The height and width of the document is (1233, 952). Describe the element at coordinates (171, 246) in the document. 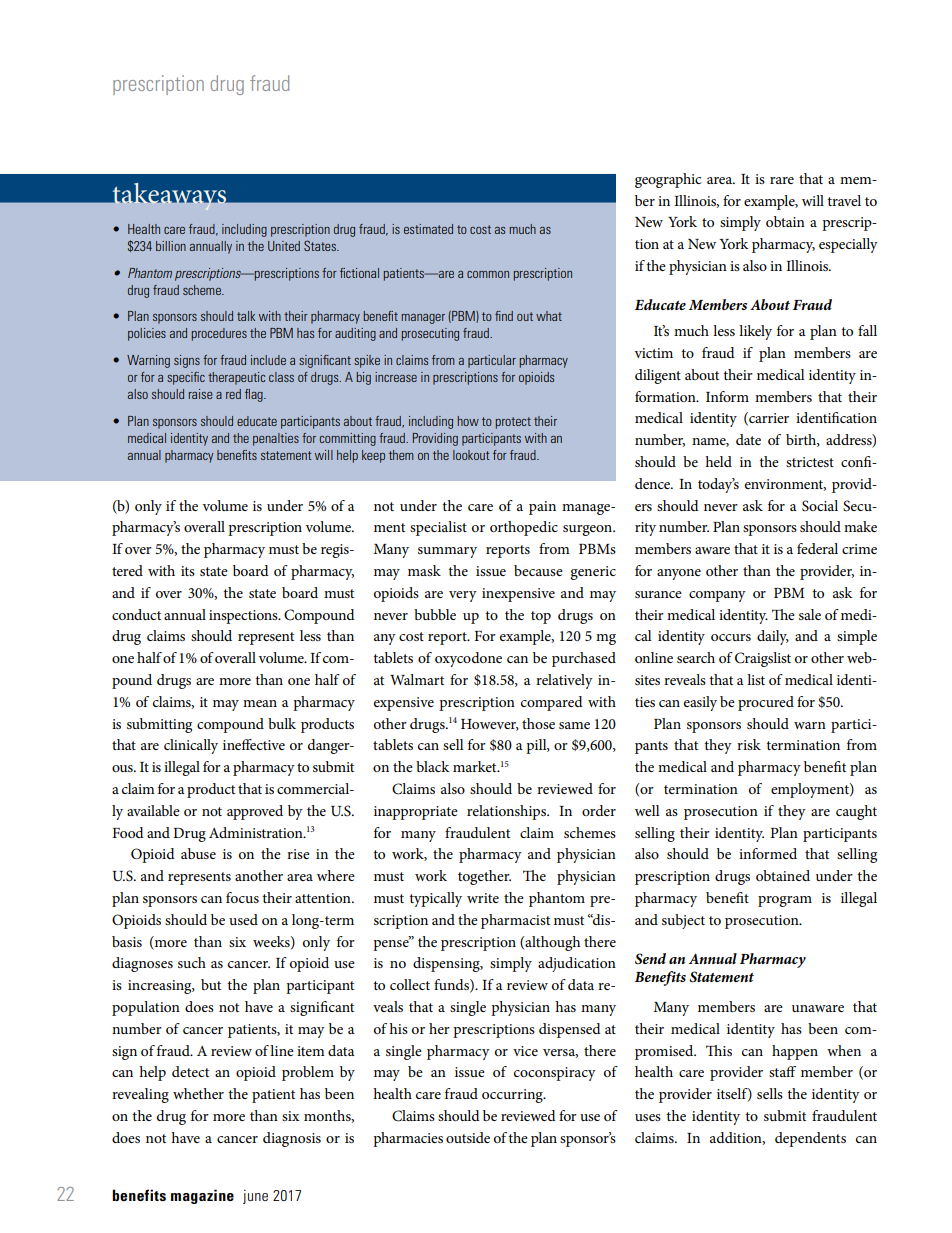

I see `billion` at that location.
